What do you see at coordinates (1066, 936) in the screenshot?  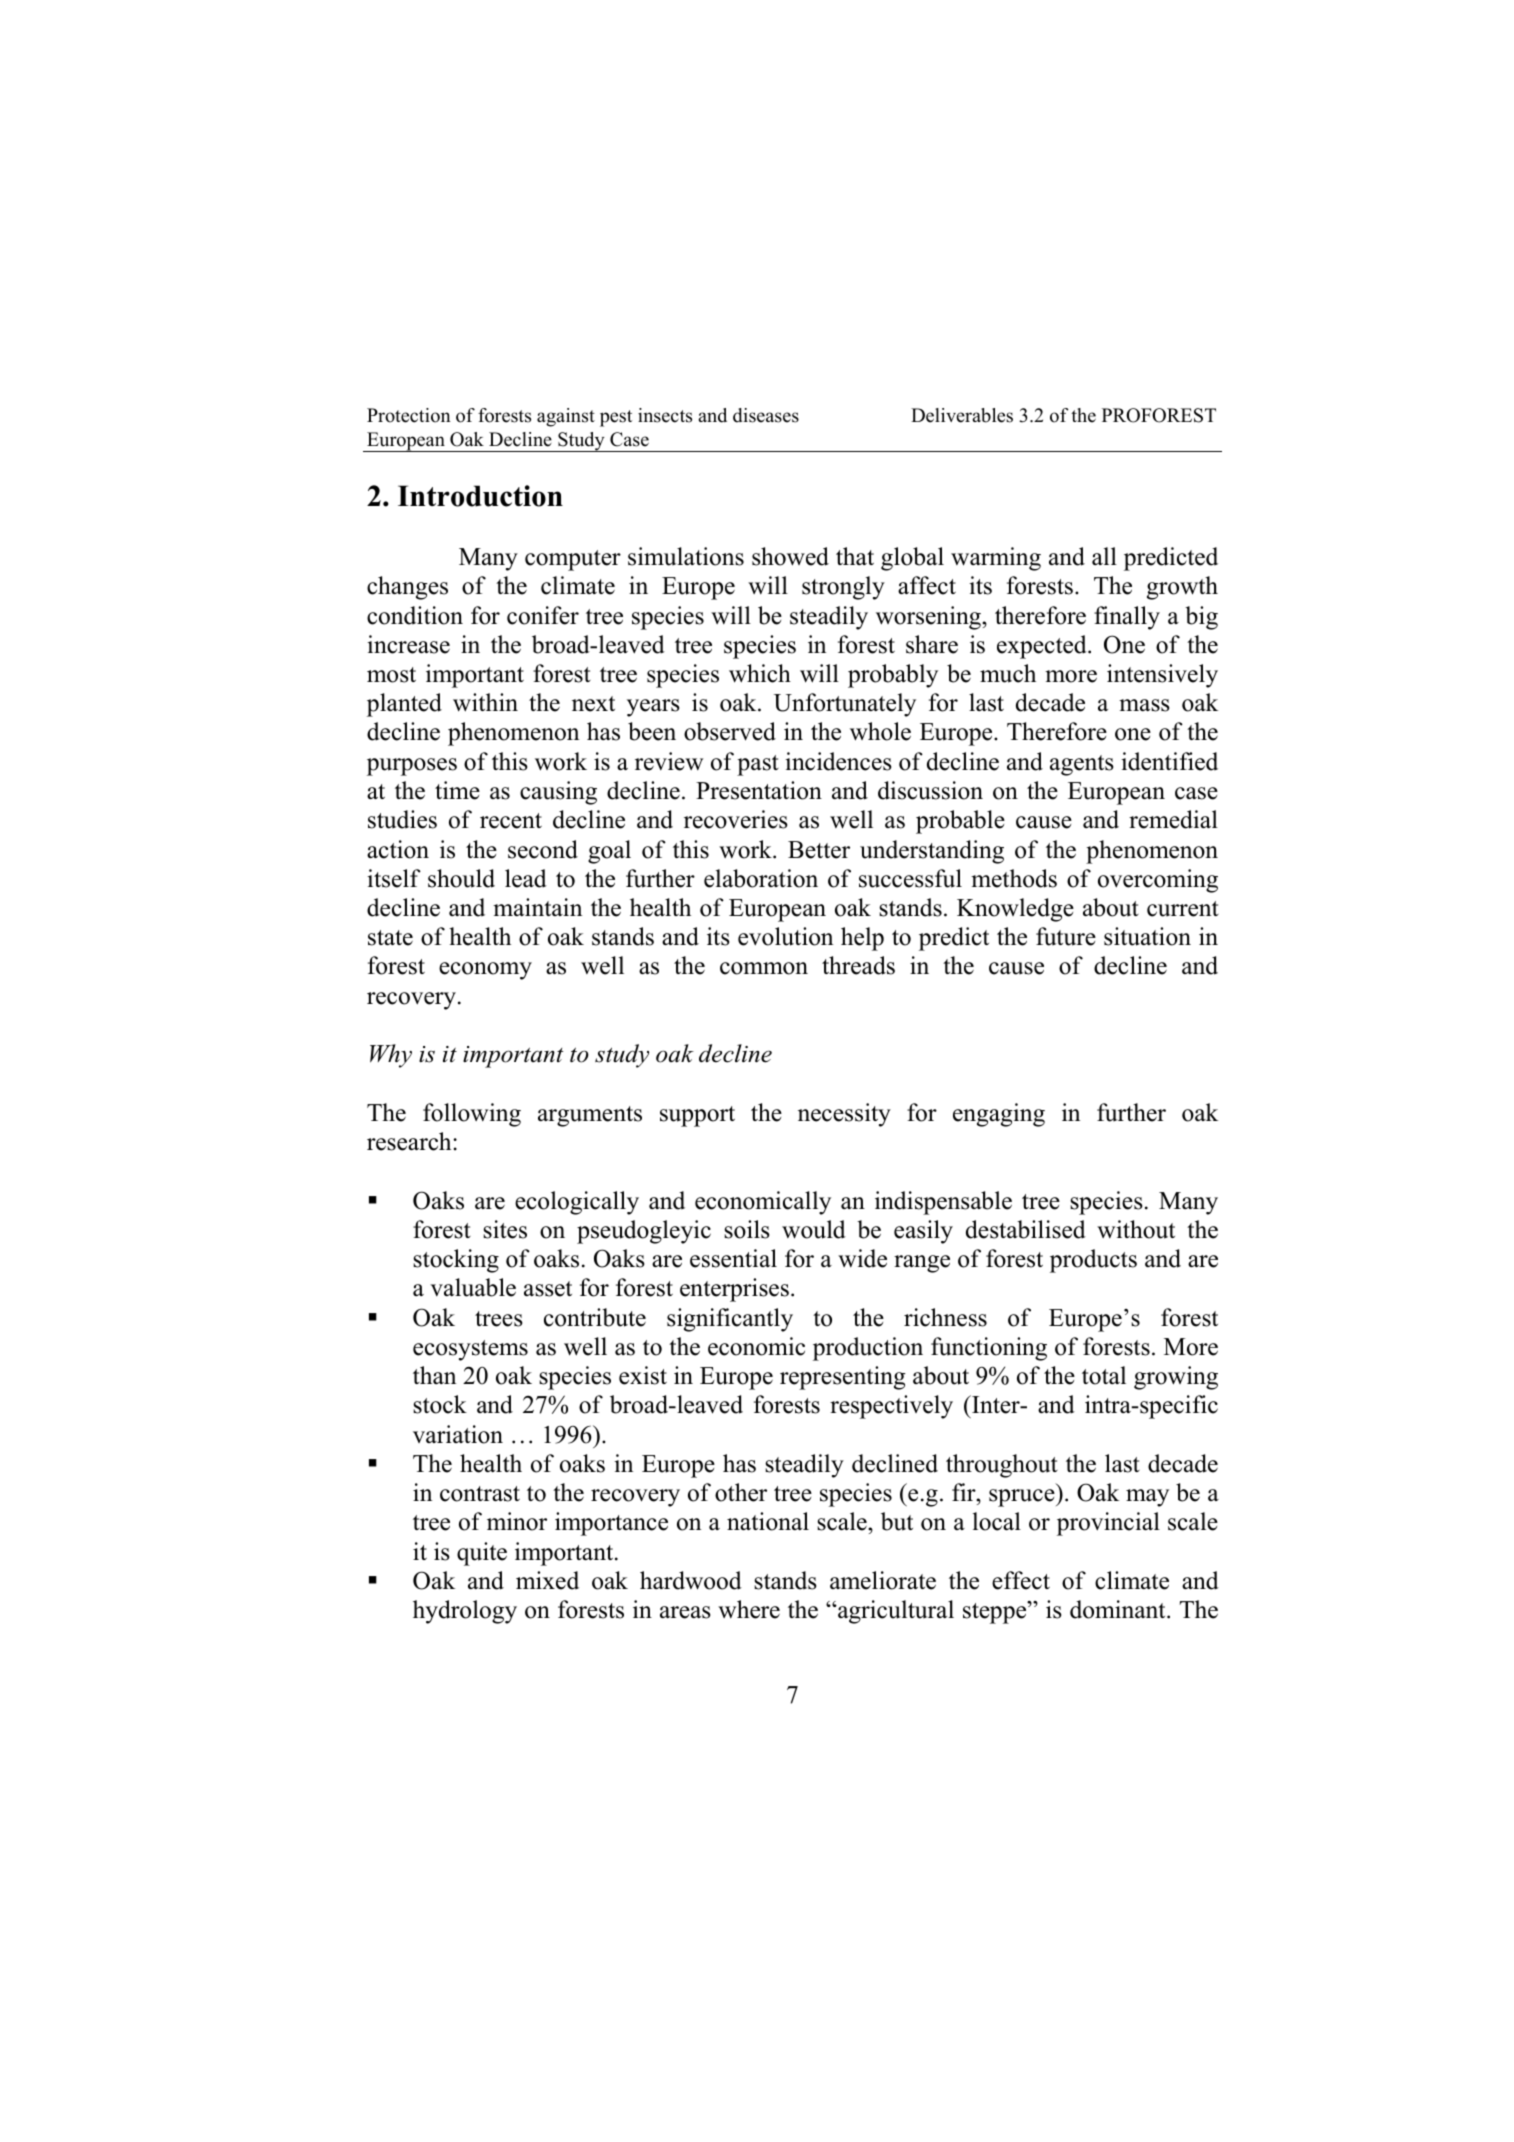 I see `future` at bounding box center [1066, 936].
